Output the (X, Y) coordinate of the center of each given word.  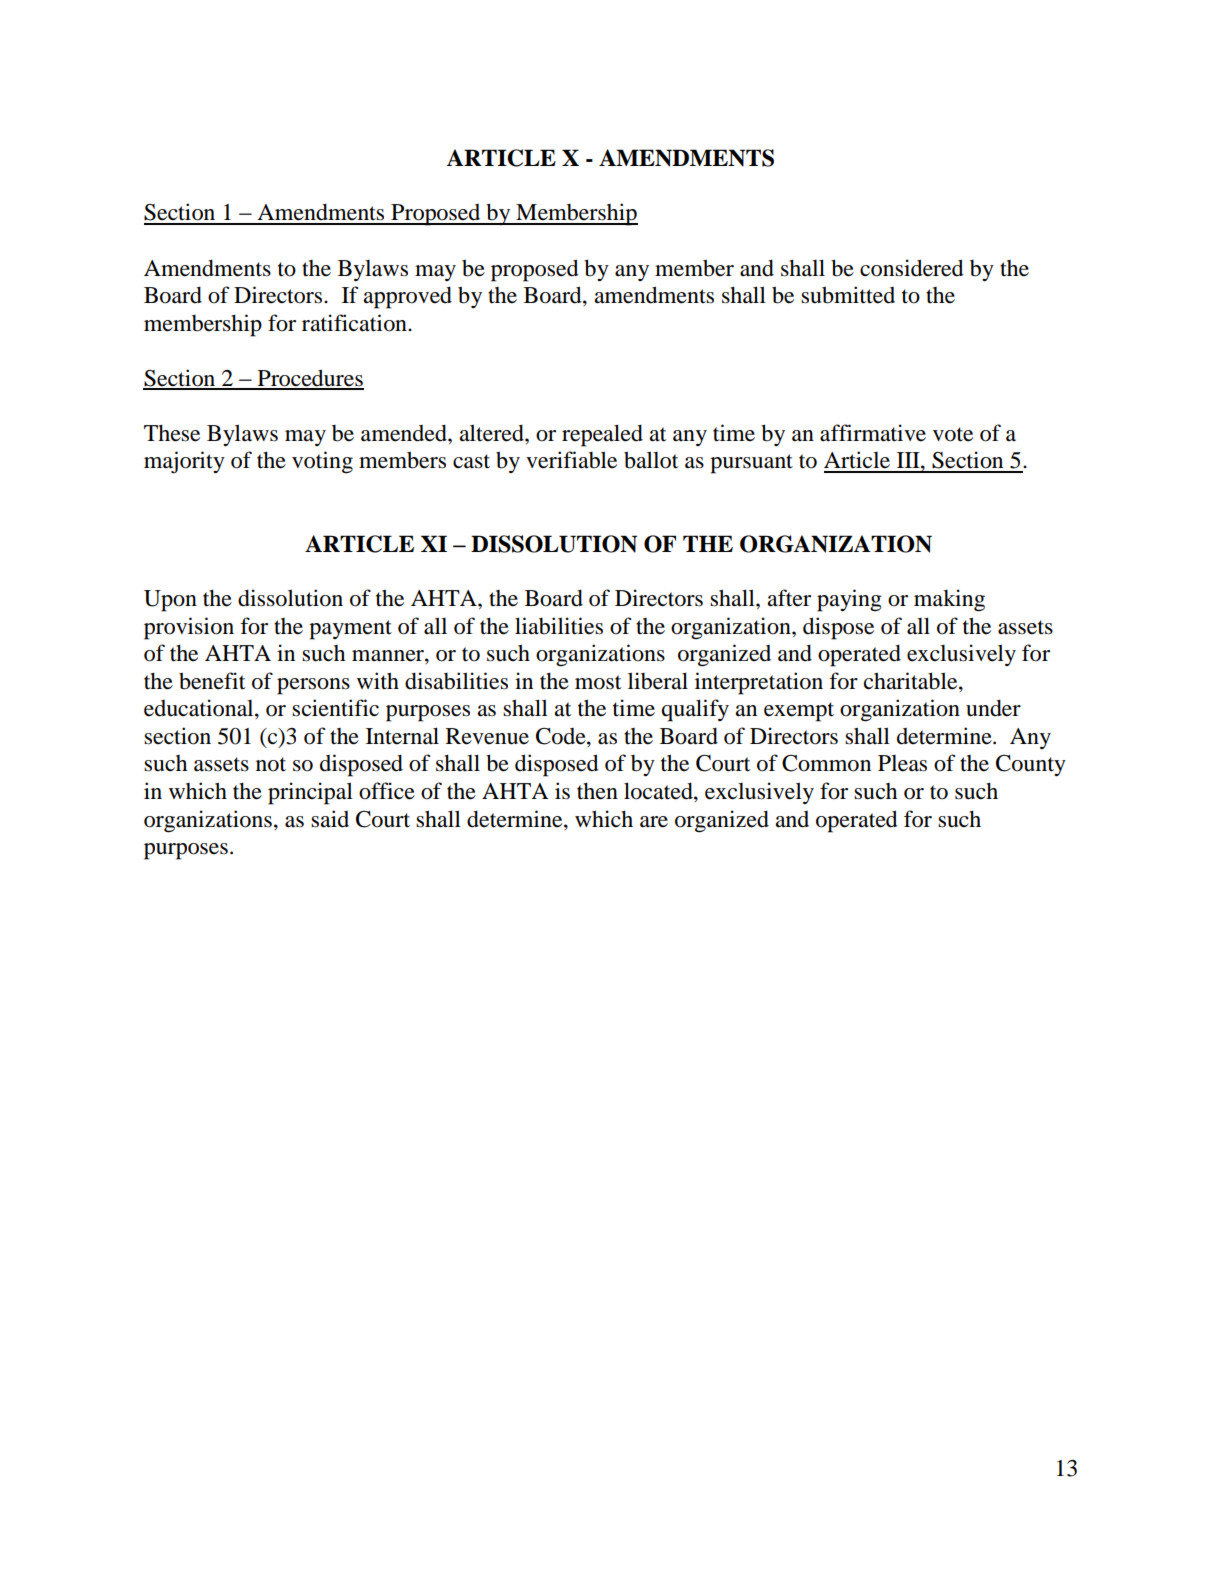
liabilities (559, 626)
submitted (848, 295)
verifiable (571, 460)
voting (322, 462)
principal (310, 793)
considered (912, 268)
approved (408, 297)
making (949, 600)
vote (953, 434)
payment (350, 630)
